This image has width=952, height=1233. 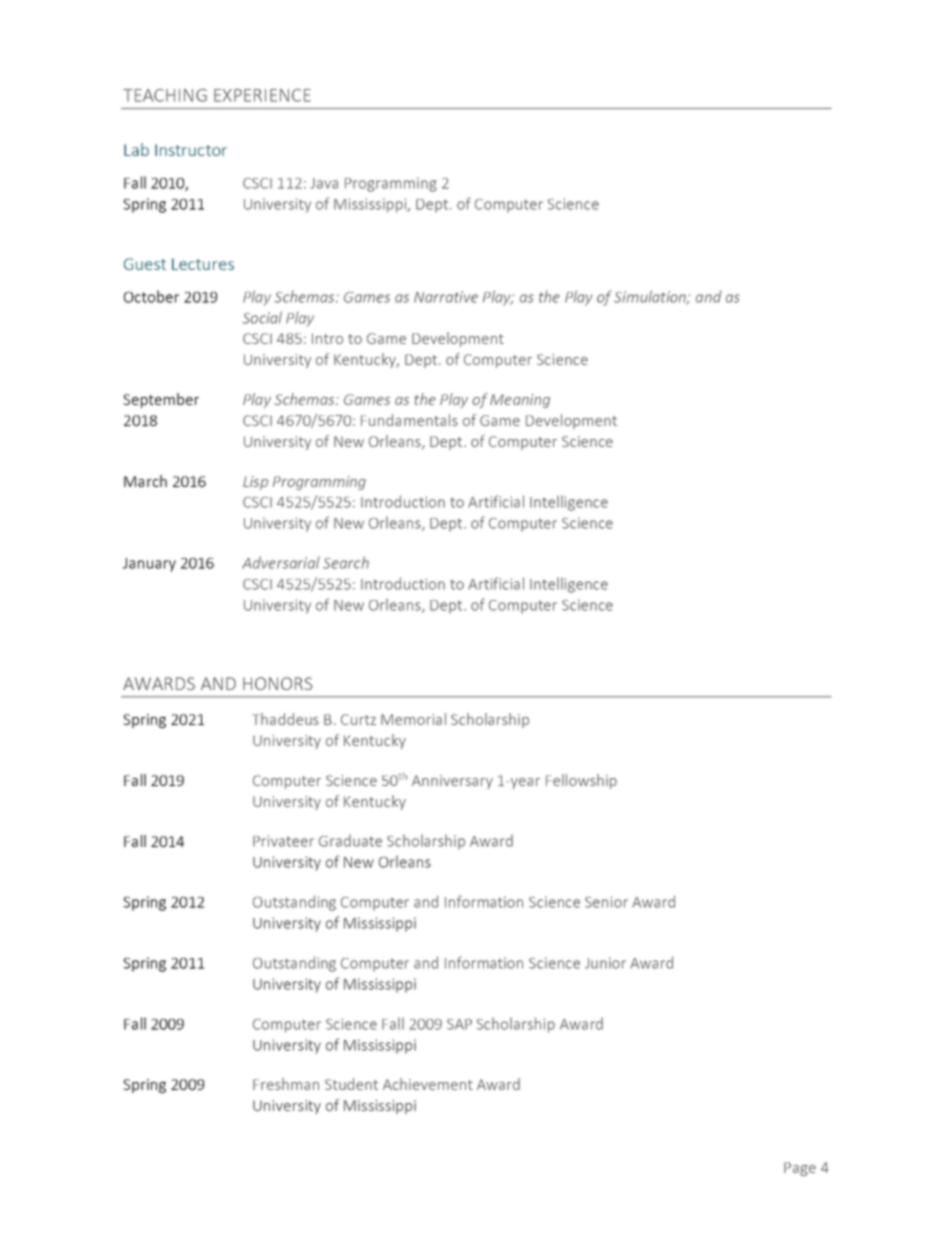 I want to click on Fellowship, so click(x=581, y=781).
